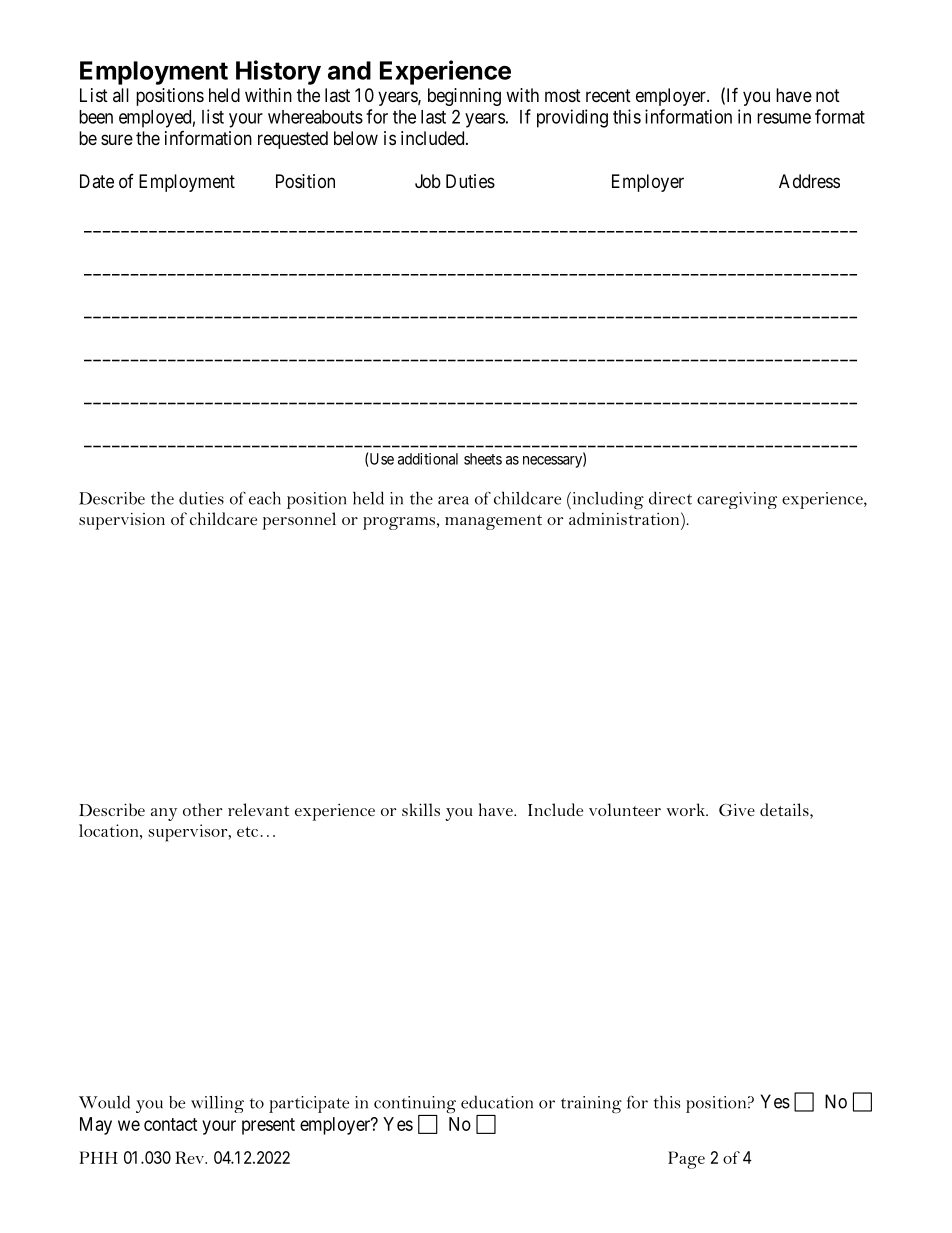 The image size is (952, 1233). What do you see at coordinates (670, 498) in the screenshot?
I see `direct` at bounding box center [670, 498].
